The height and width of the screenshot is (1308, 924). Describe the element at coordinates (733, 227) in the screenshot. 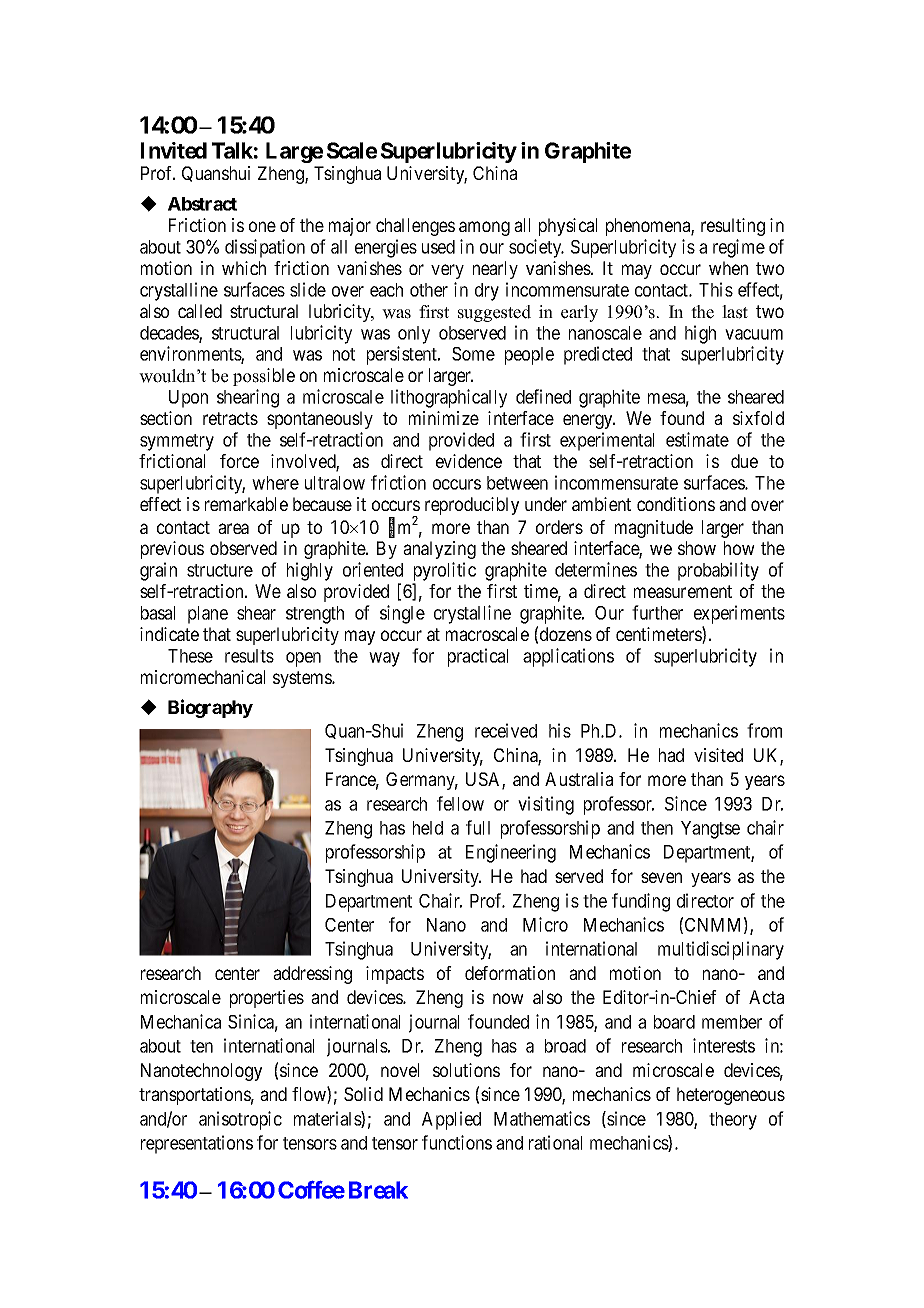

I see `resulting` at that location.
